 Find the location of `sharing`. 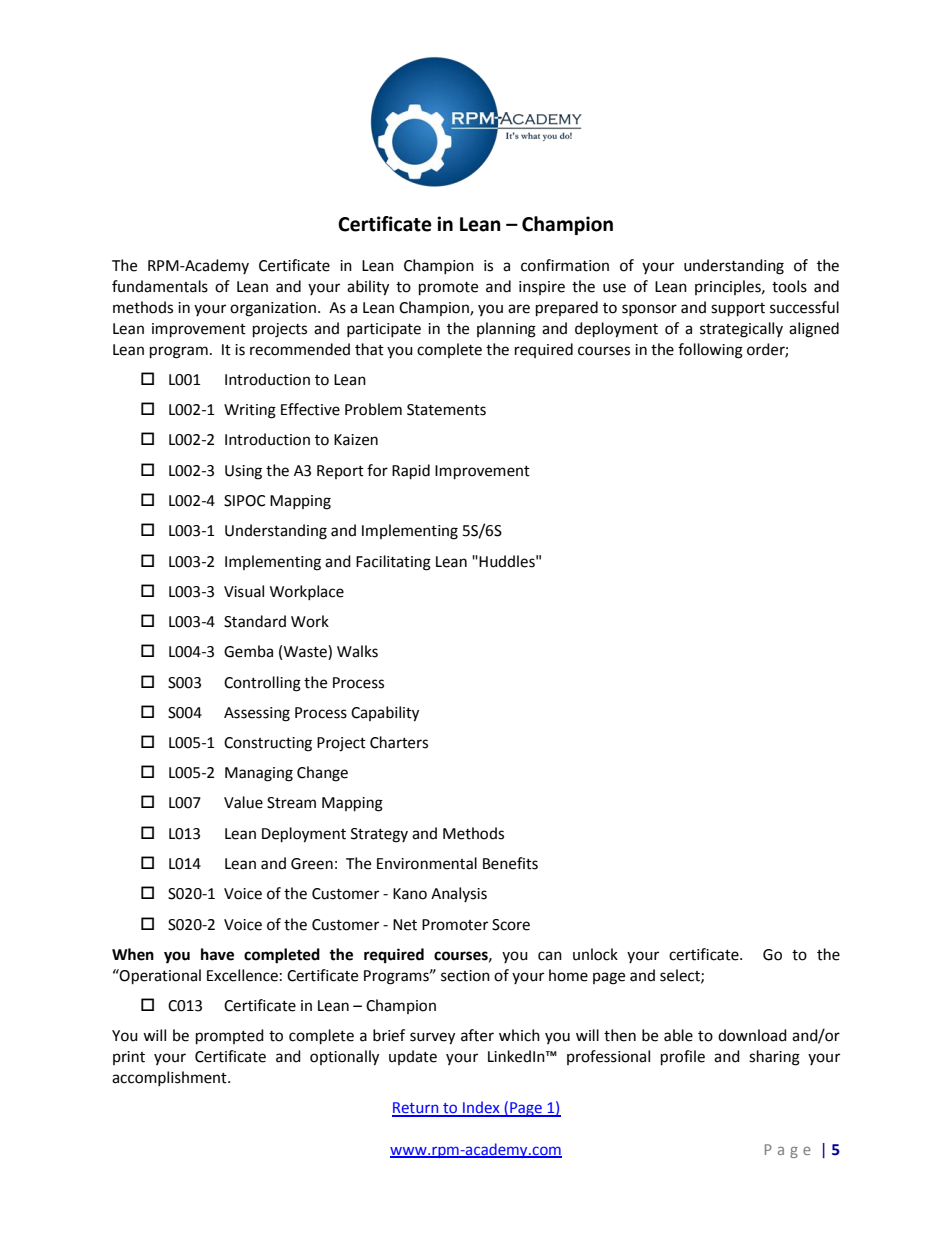

sharing is located at coordinates (774, 1058).
